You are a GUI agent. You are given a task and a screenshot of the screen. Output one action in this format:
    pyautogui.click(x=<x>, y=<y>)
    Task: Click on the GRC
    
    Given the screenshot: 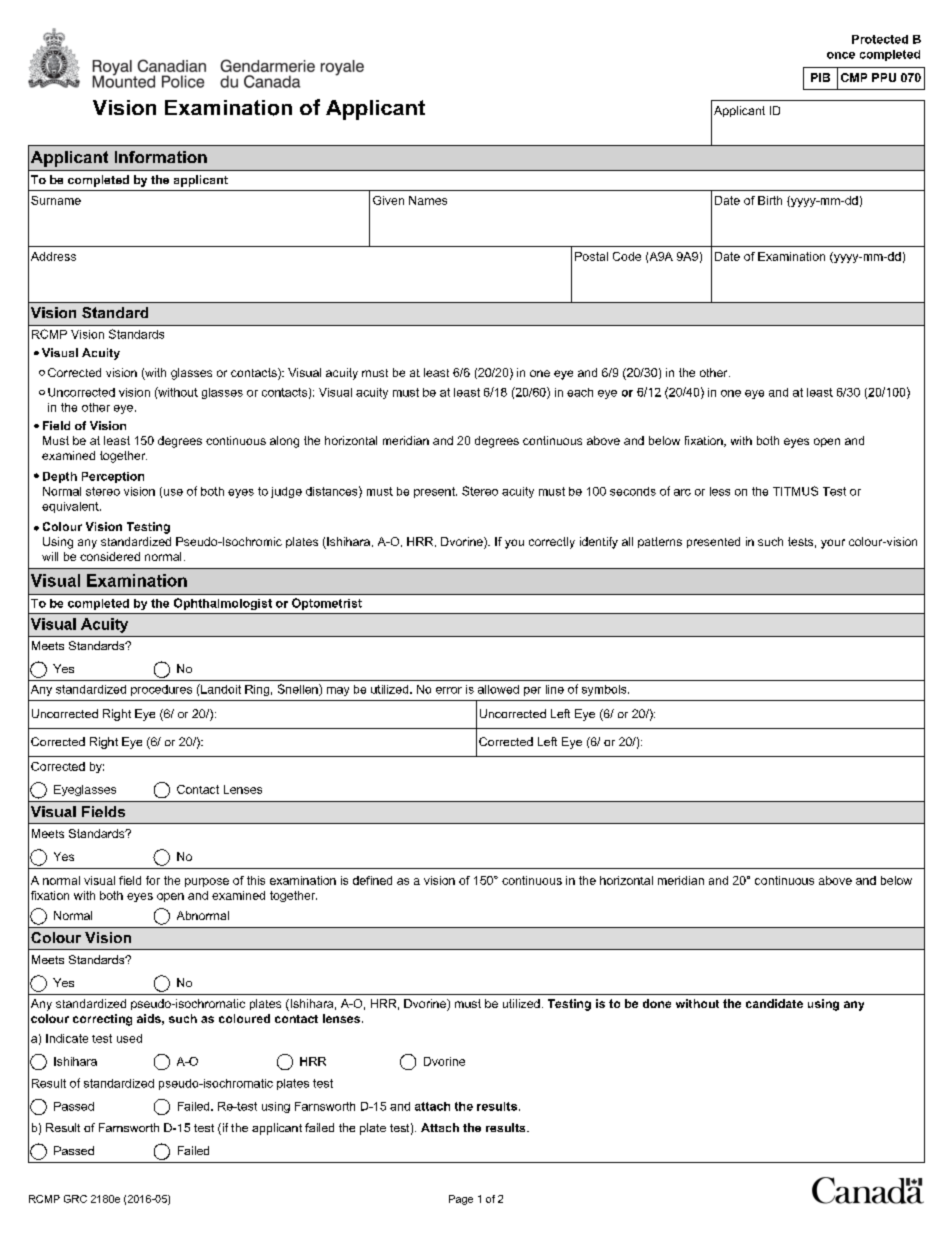 What is the action you would take?
    pyautogui.click(x=75, y=1199)
